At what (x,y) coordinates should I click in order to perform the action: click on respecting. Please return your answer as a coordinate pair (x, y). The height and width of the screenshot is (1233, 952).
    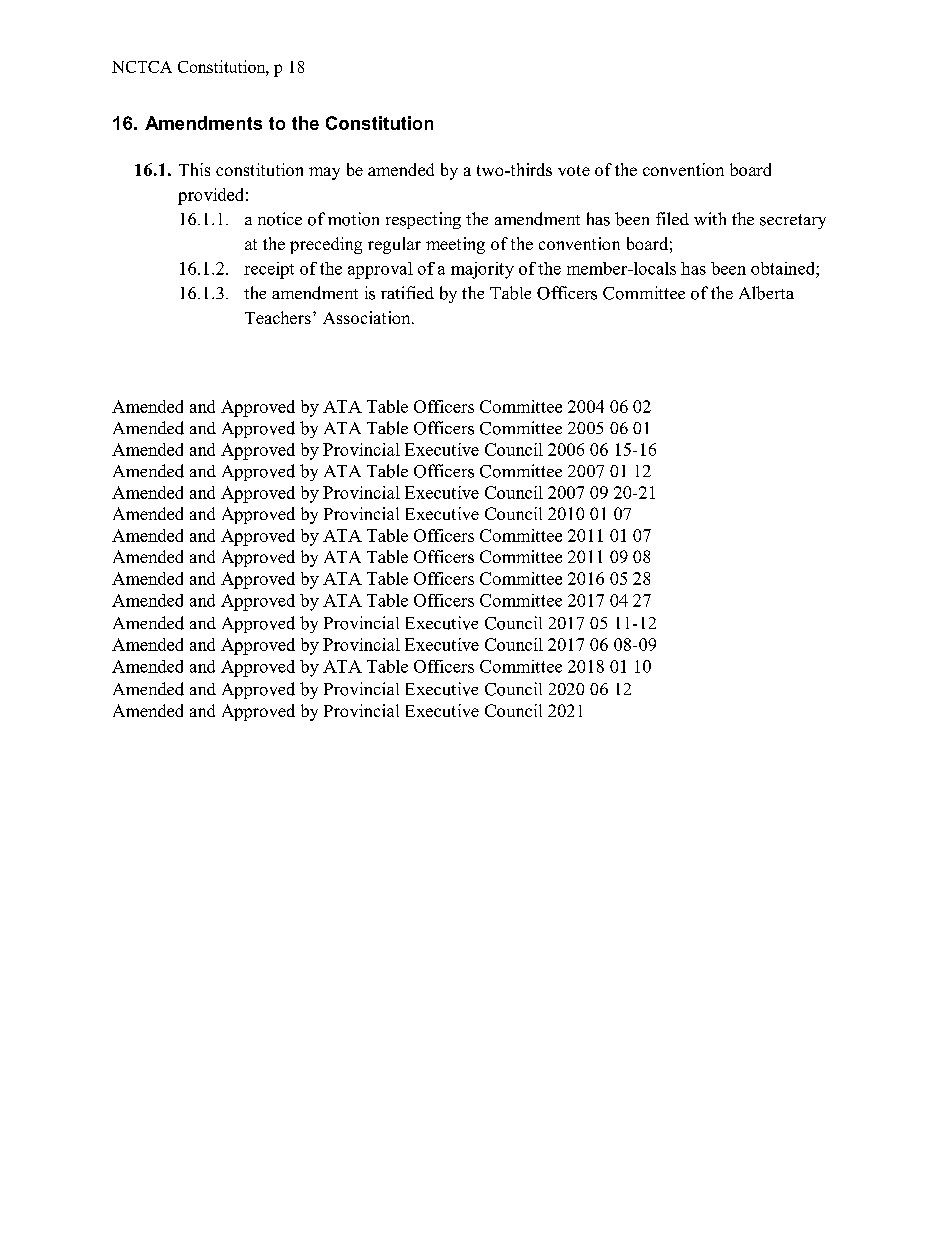
    Looking at the image, I should click on (423, 220).
